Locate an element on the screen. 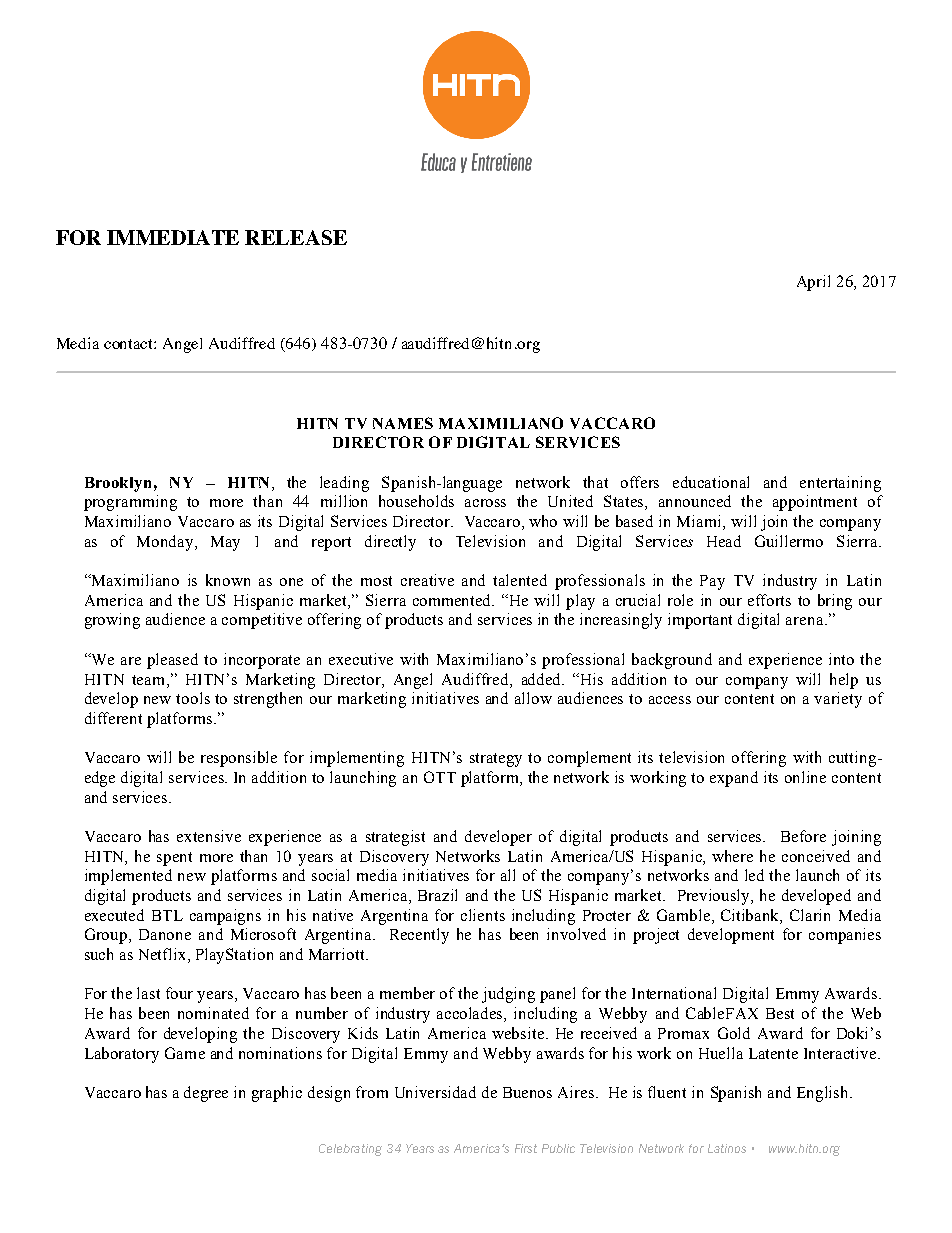 The image size is (952, 1233). commented is located at coordinates (453, 600).
